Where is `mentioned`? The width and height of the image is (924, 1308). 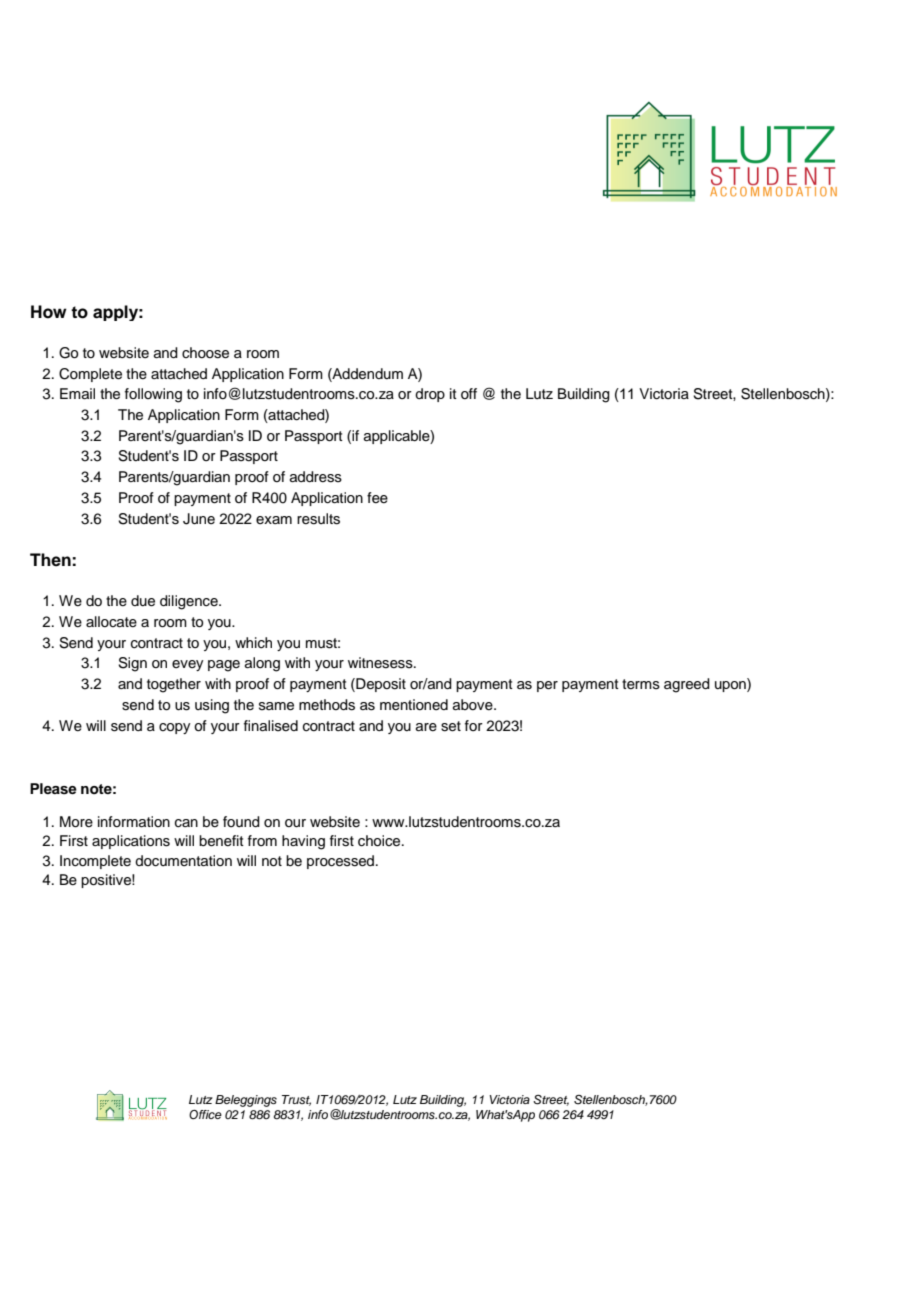
mentioned is located at coordinates (414, 705).
